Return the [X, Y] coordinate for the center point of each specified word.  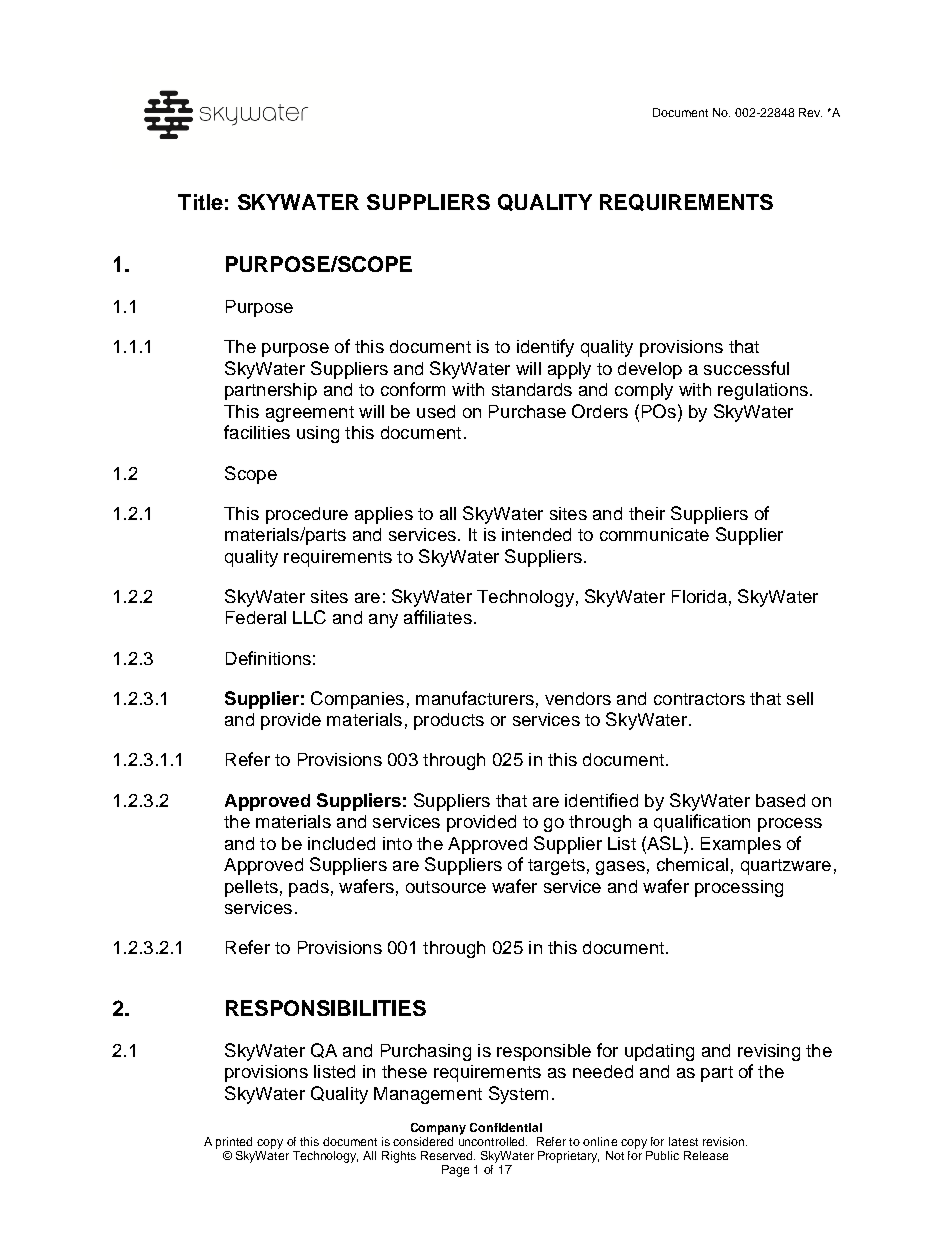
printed [234, 1143]
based [780, 800]
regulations [763, 391]
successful [746, 368]
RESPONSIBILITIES [326, 1008]
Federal [256, 617]
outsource [446, 887]
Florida [699, 596]
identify [545, 348]
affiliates [438, 617]
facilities [257, 432]
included [341, 843]
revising [769, 1052]
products [449, 721]
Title [200, 202]
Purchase [527, 411]
